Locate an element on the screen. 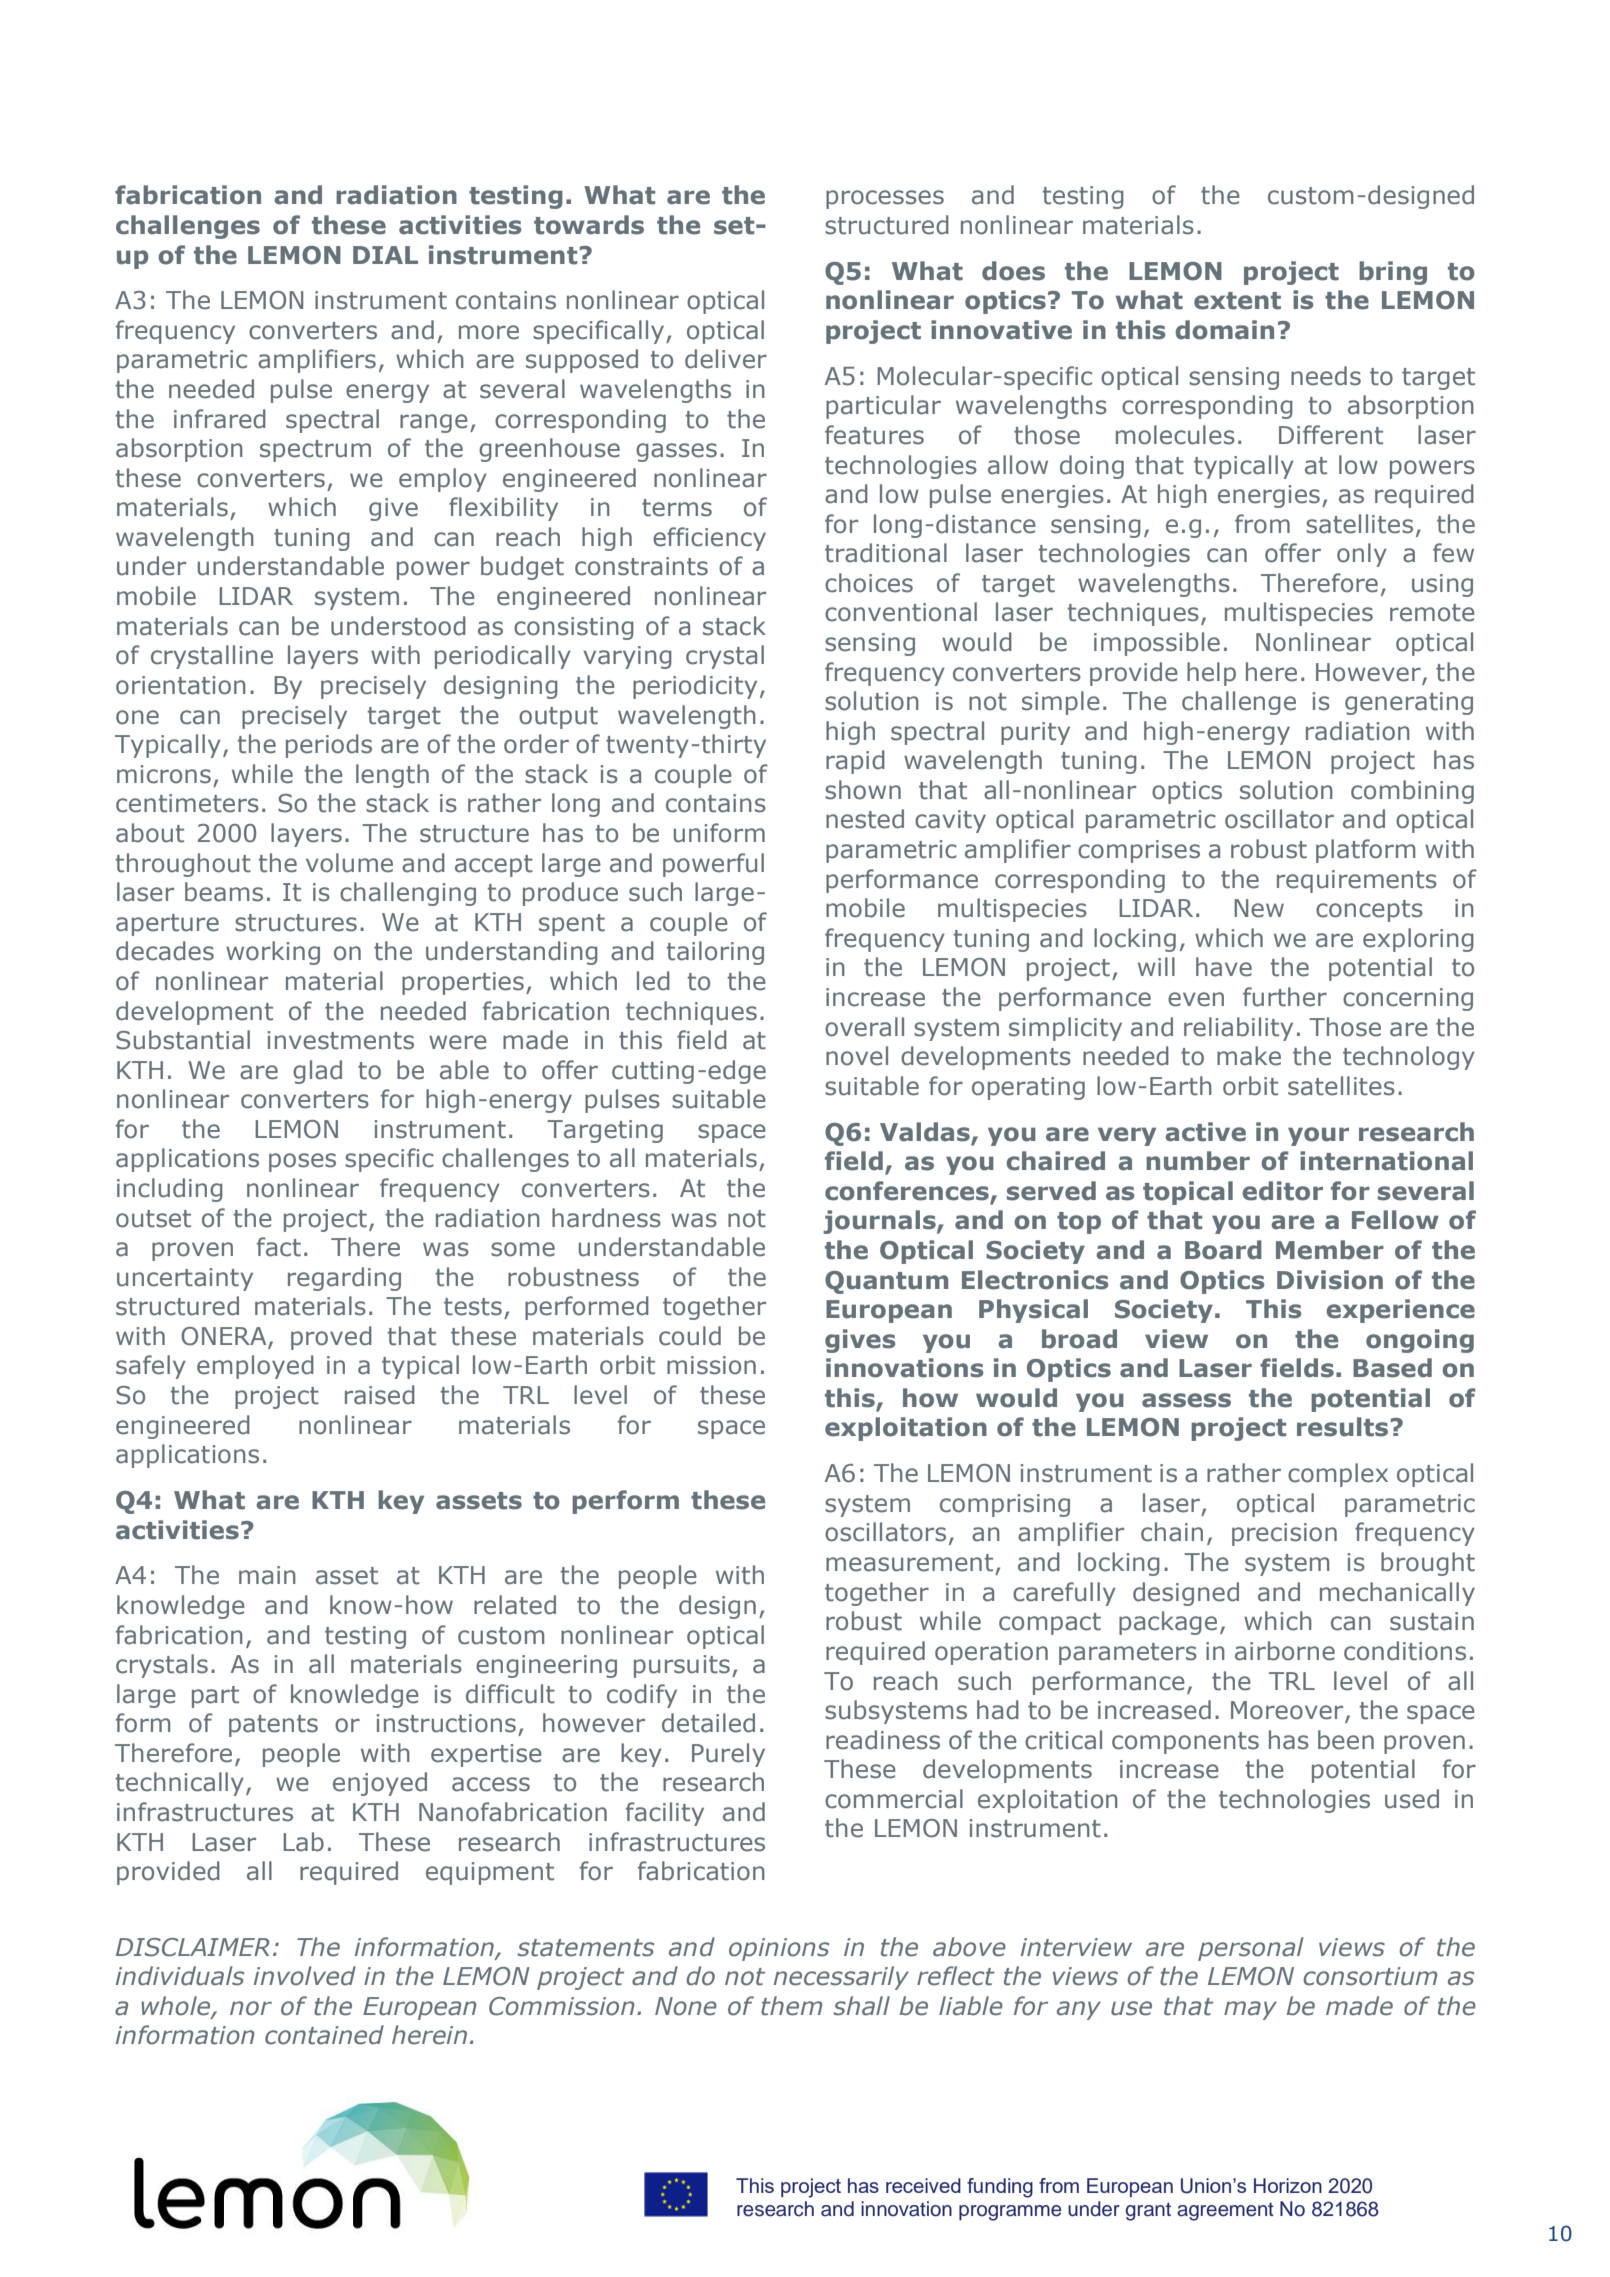 The width and height of the screenshot is (1610, 2277). contained is located at coordinates (324, 2035).
